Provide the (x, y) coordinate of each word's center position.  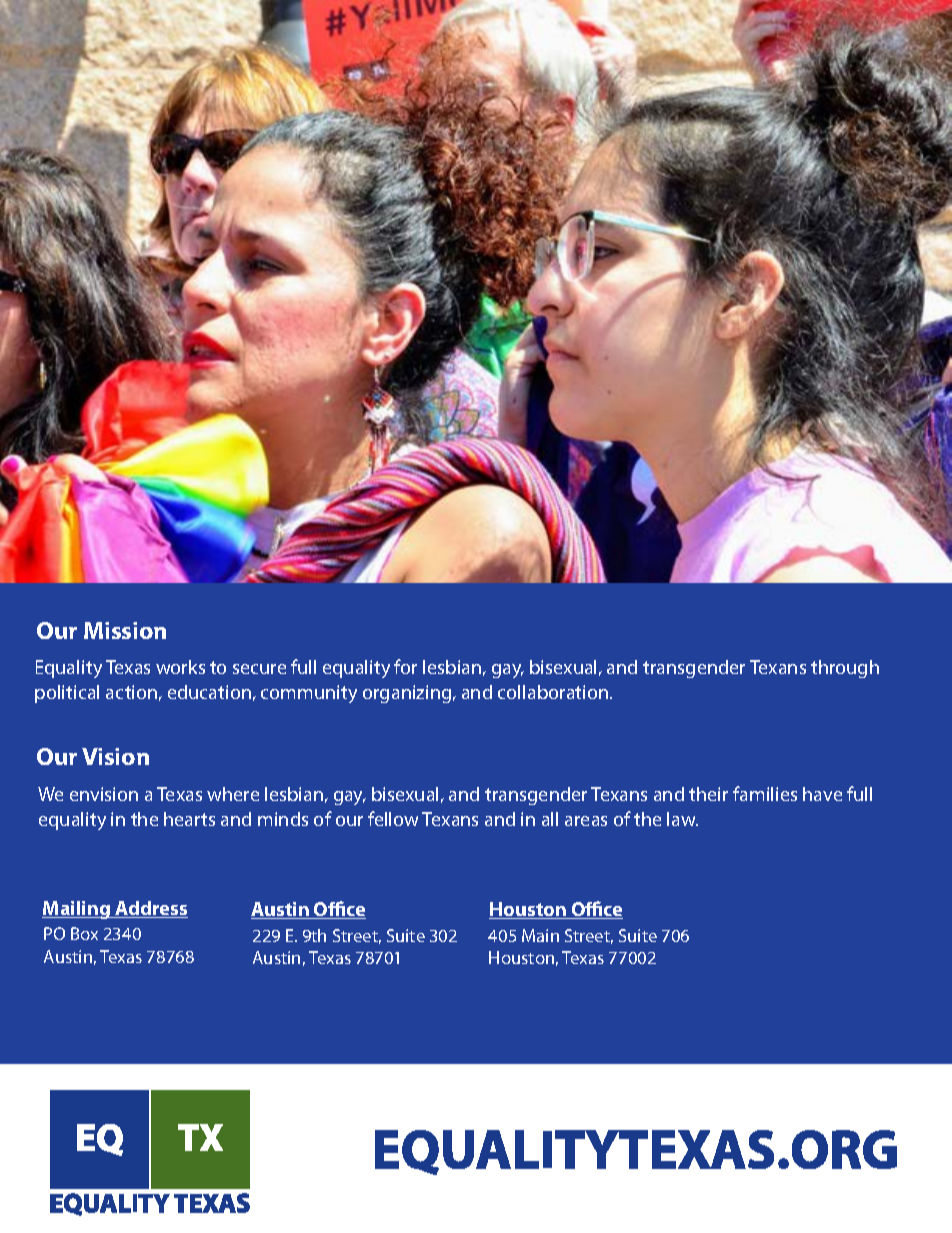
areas (586, 821)
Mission (125, 630)
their (708, 794)
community (309, 694)
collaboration (554, 692)
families (765, 793)
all (550, 819)
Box (84, 933)
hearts (189, 819)
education (209, 692)
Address (150, 909)
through (845, 669)
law (682, 819)
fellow (393, 818)
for (405, 666)
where (233, 794)
